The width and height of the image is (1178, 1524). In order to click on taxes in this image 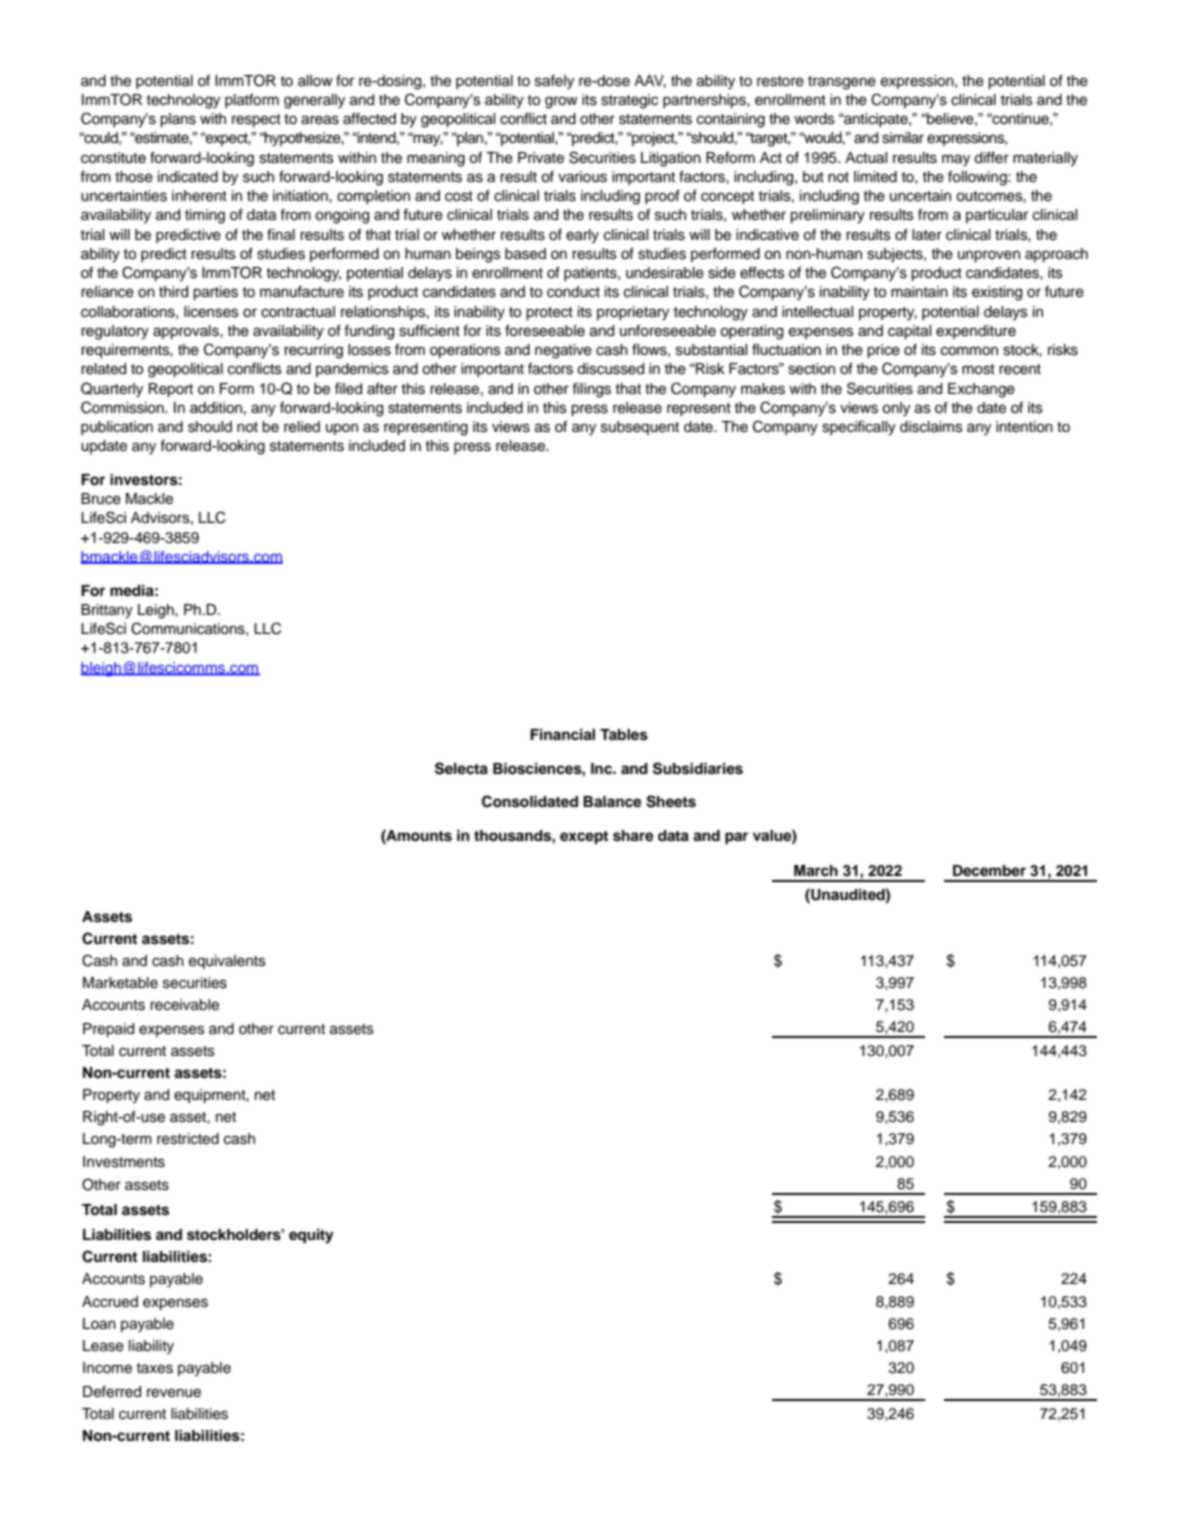, I will do `click(155, 1368)`.
